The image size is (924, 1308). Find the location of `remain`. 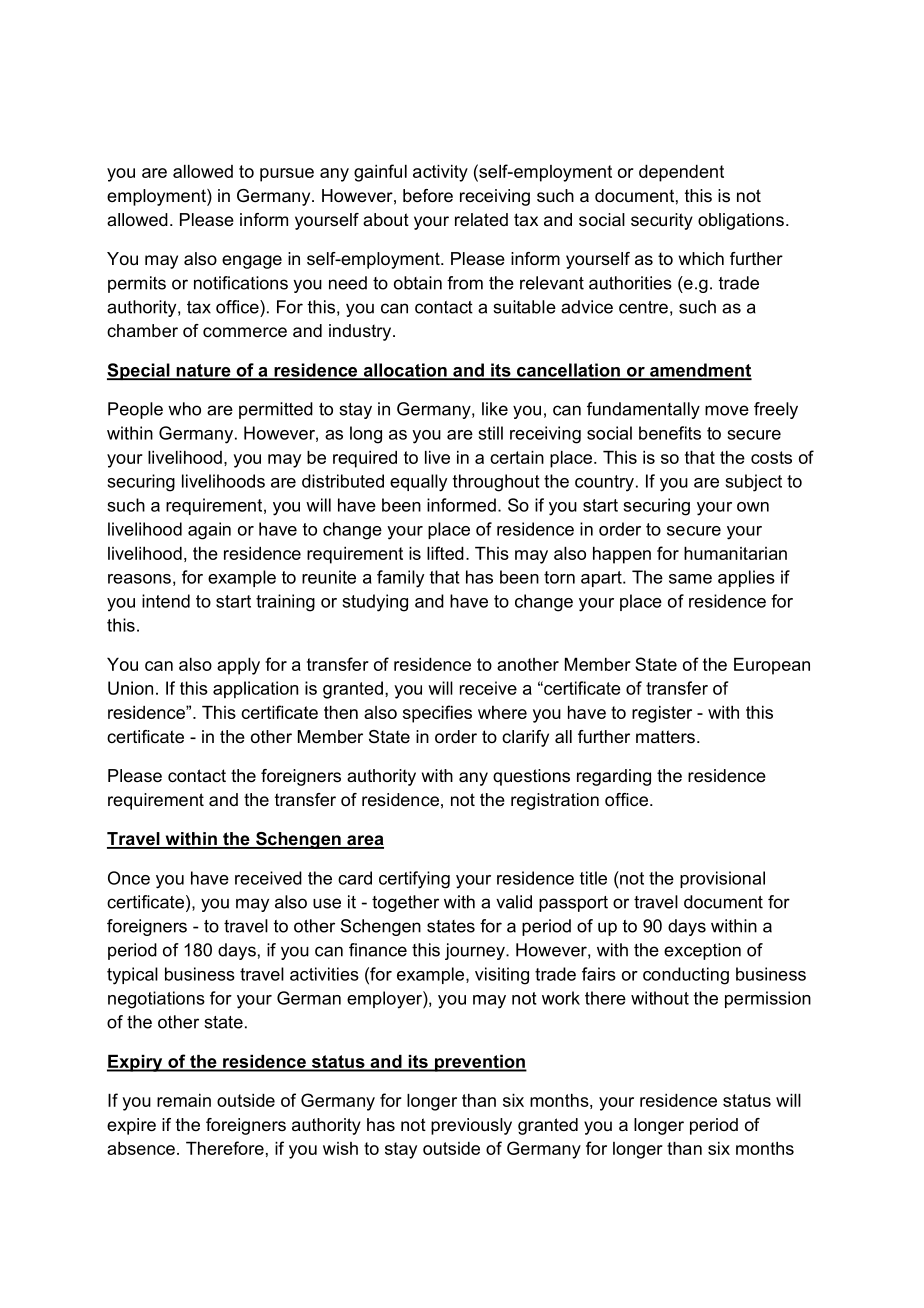

remain is located at coordinates (184, 1100).
